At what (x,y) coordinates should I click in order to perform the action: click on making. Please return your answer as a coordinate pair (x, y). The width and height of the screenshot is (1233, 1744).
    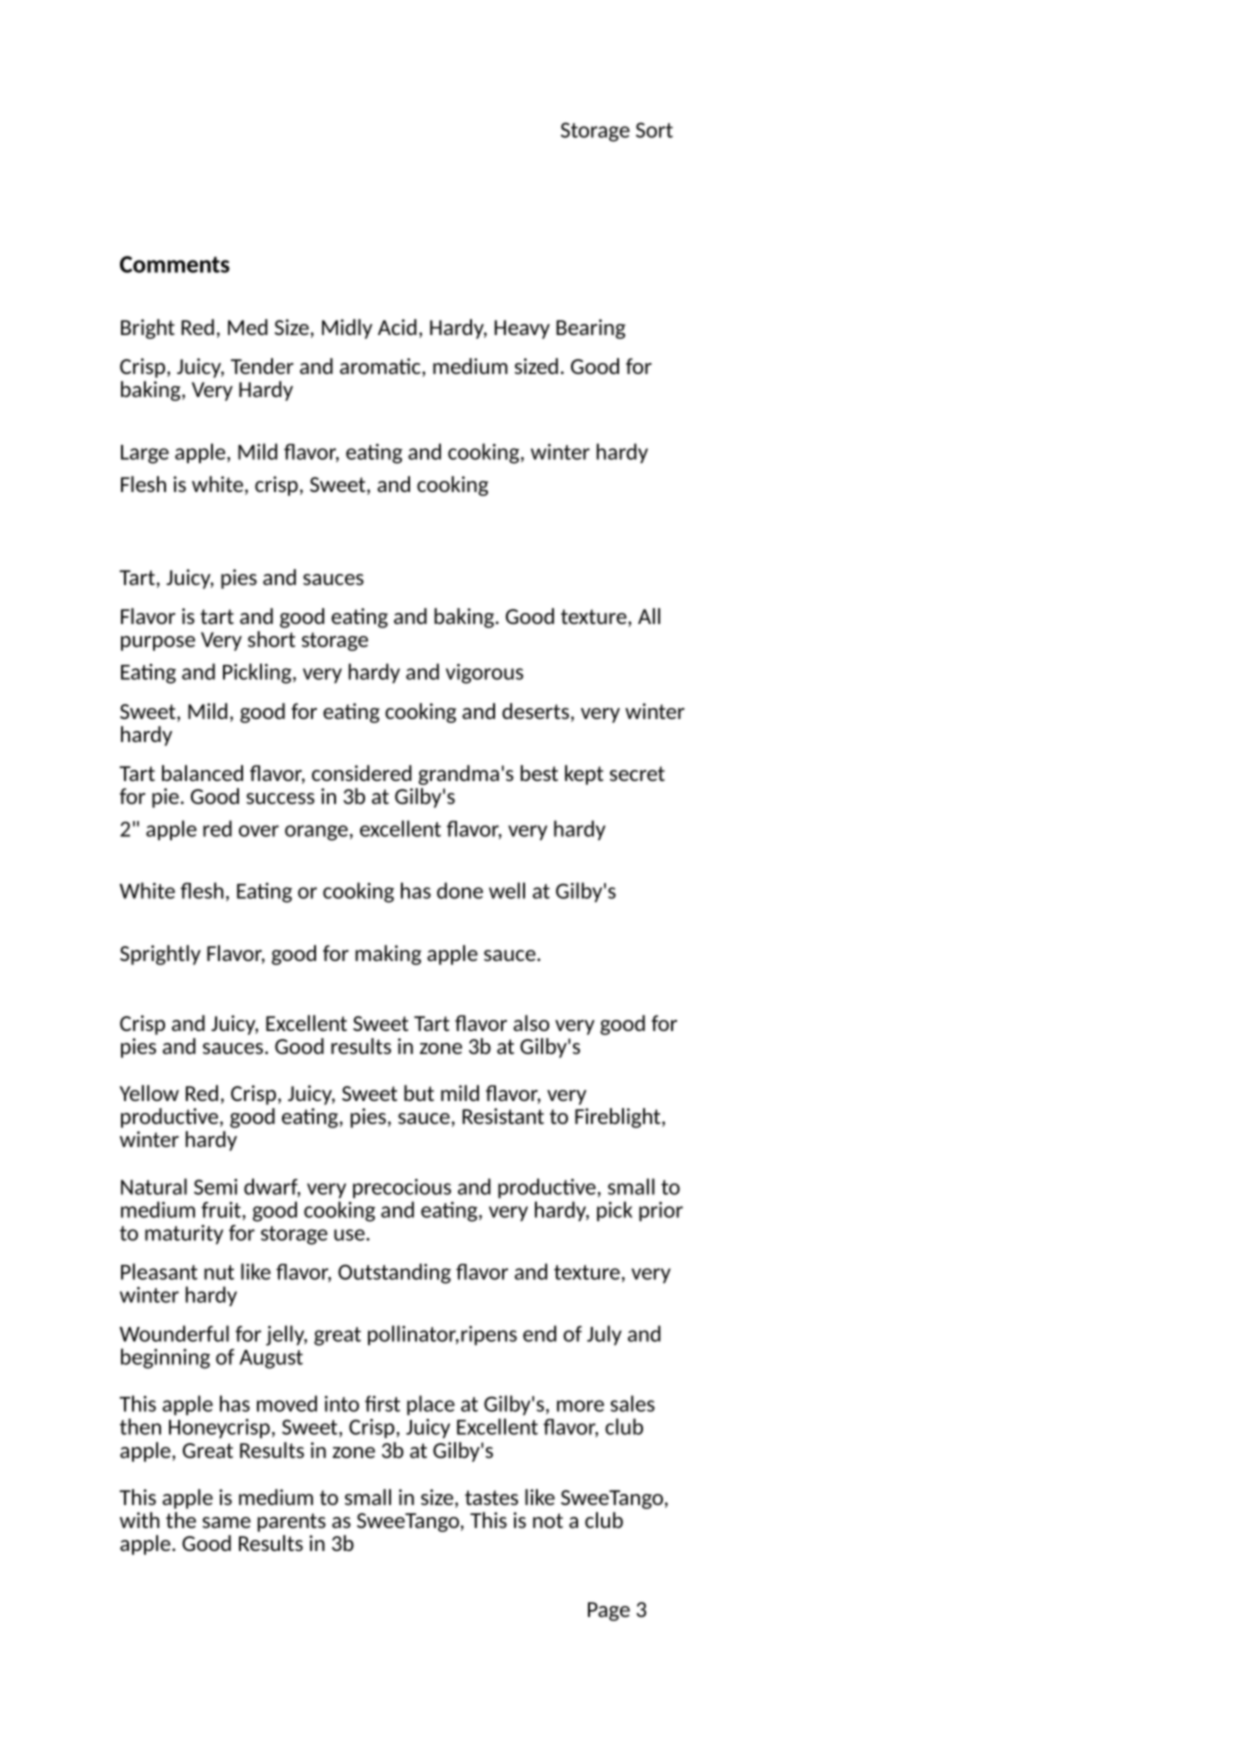
    Looking at the image, I should click on (388, 955).
